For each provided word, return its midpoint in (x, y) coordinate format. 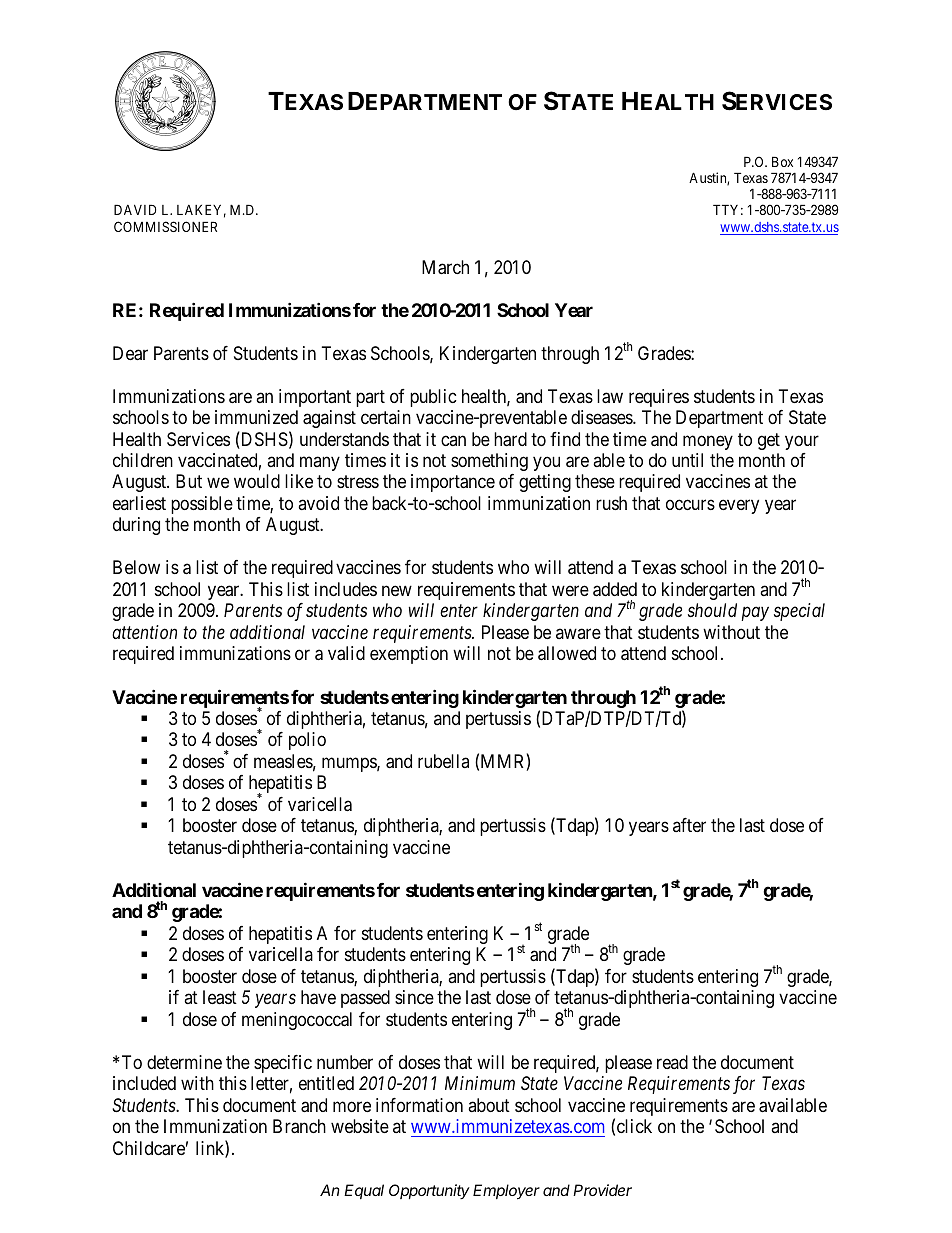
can (453, 440)
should (712, 610)
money (708, 442)
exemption (409, 655)
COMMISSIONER (165, 226)
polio (307, 741)
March (445, 267)
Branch (299, 1126)
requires (659, 398)
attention (144, 632)
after (689, 825)
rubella (443, 761)
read (672, 1062)
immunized (256, 417)
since (414, 997)
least (220, 997)
